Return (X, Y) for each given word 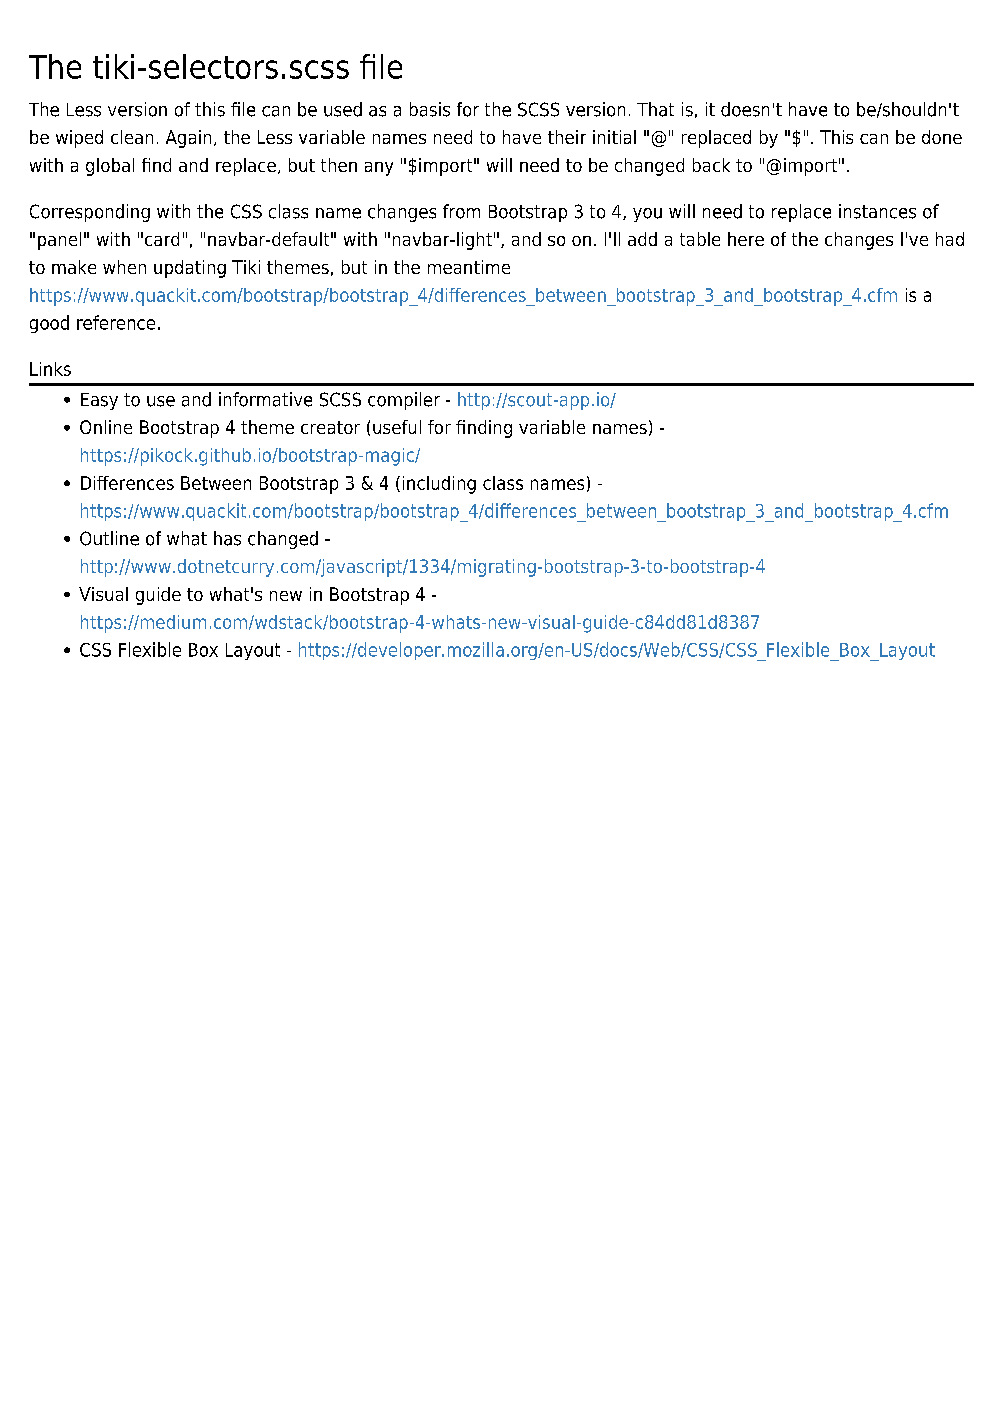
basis (430, 109)
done (942, 137)
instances (877, 211)
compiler (404, 401)
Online (106, 427)
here (746, 239)
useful (397, 427)
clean (132, 137)
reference (116, 322)
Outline (109, 538)
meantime (469, 267)
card (162, 239)
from (461, 211)
